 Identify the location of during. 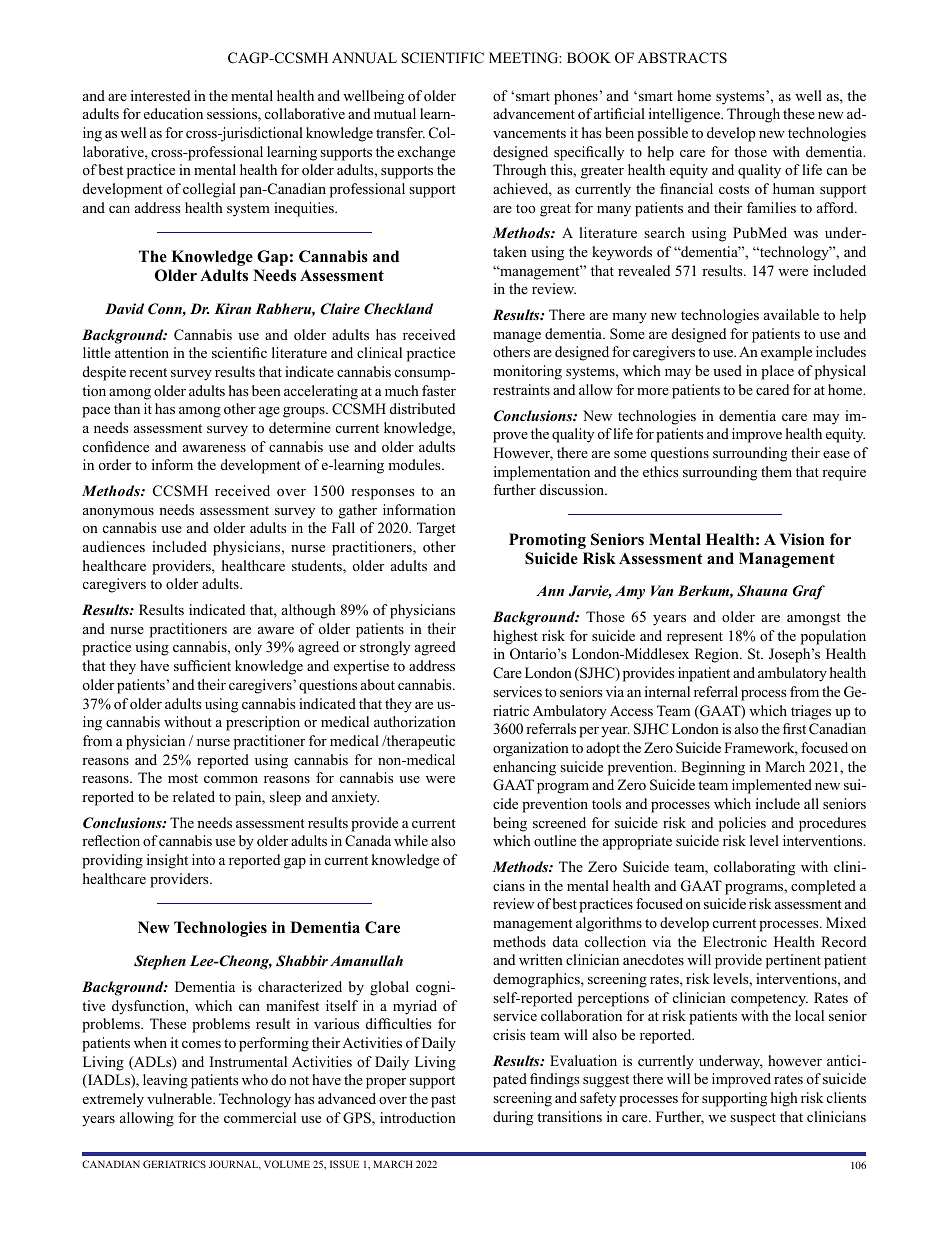
(513, 1118).
